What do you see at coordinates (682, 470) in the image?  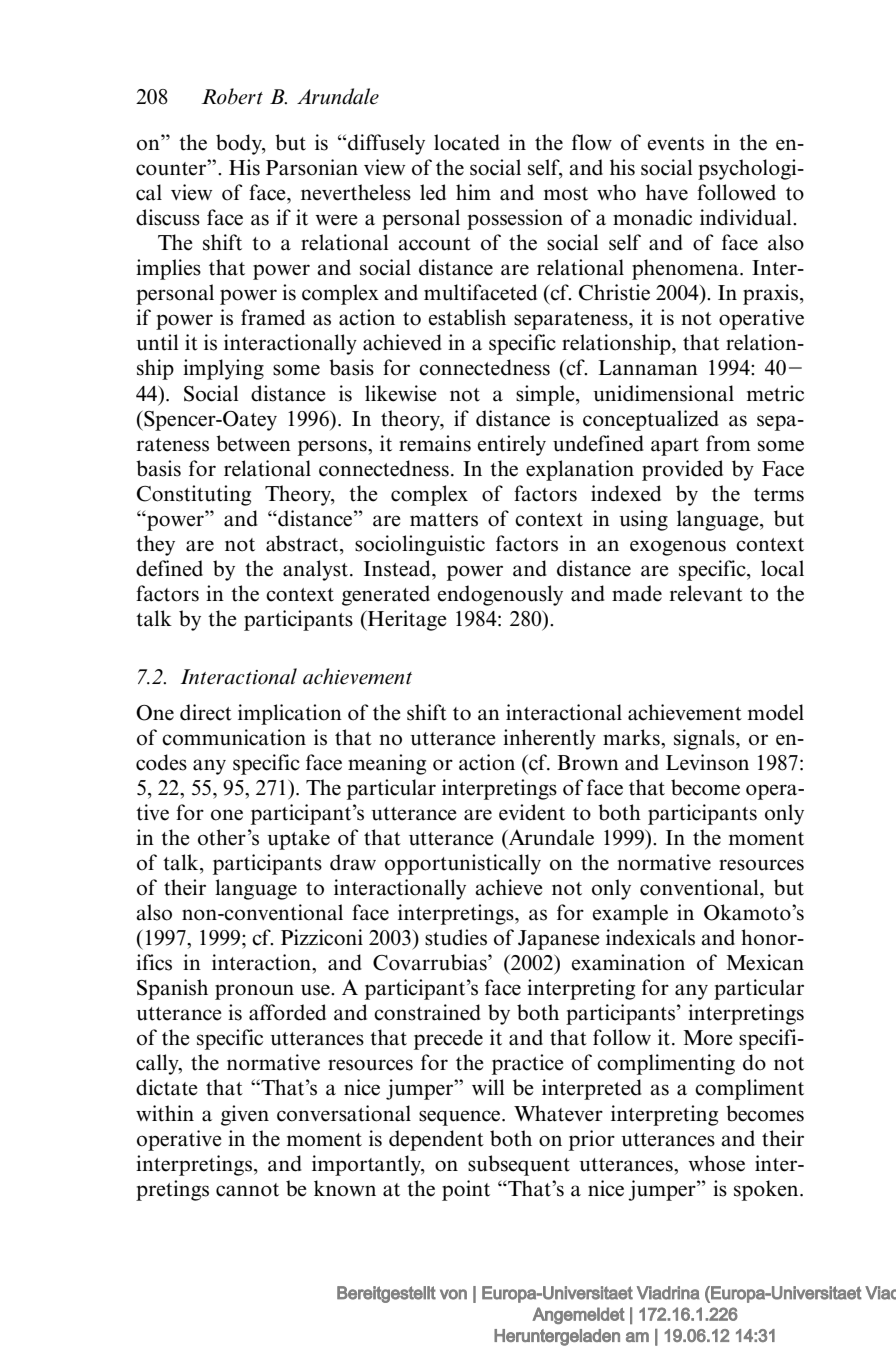 I see `provided` at bounding box center [682, 470].
